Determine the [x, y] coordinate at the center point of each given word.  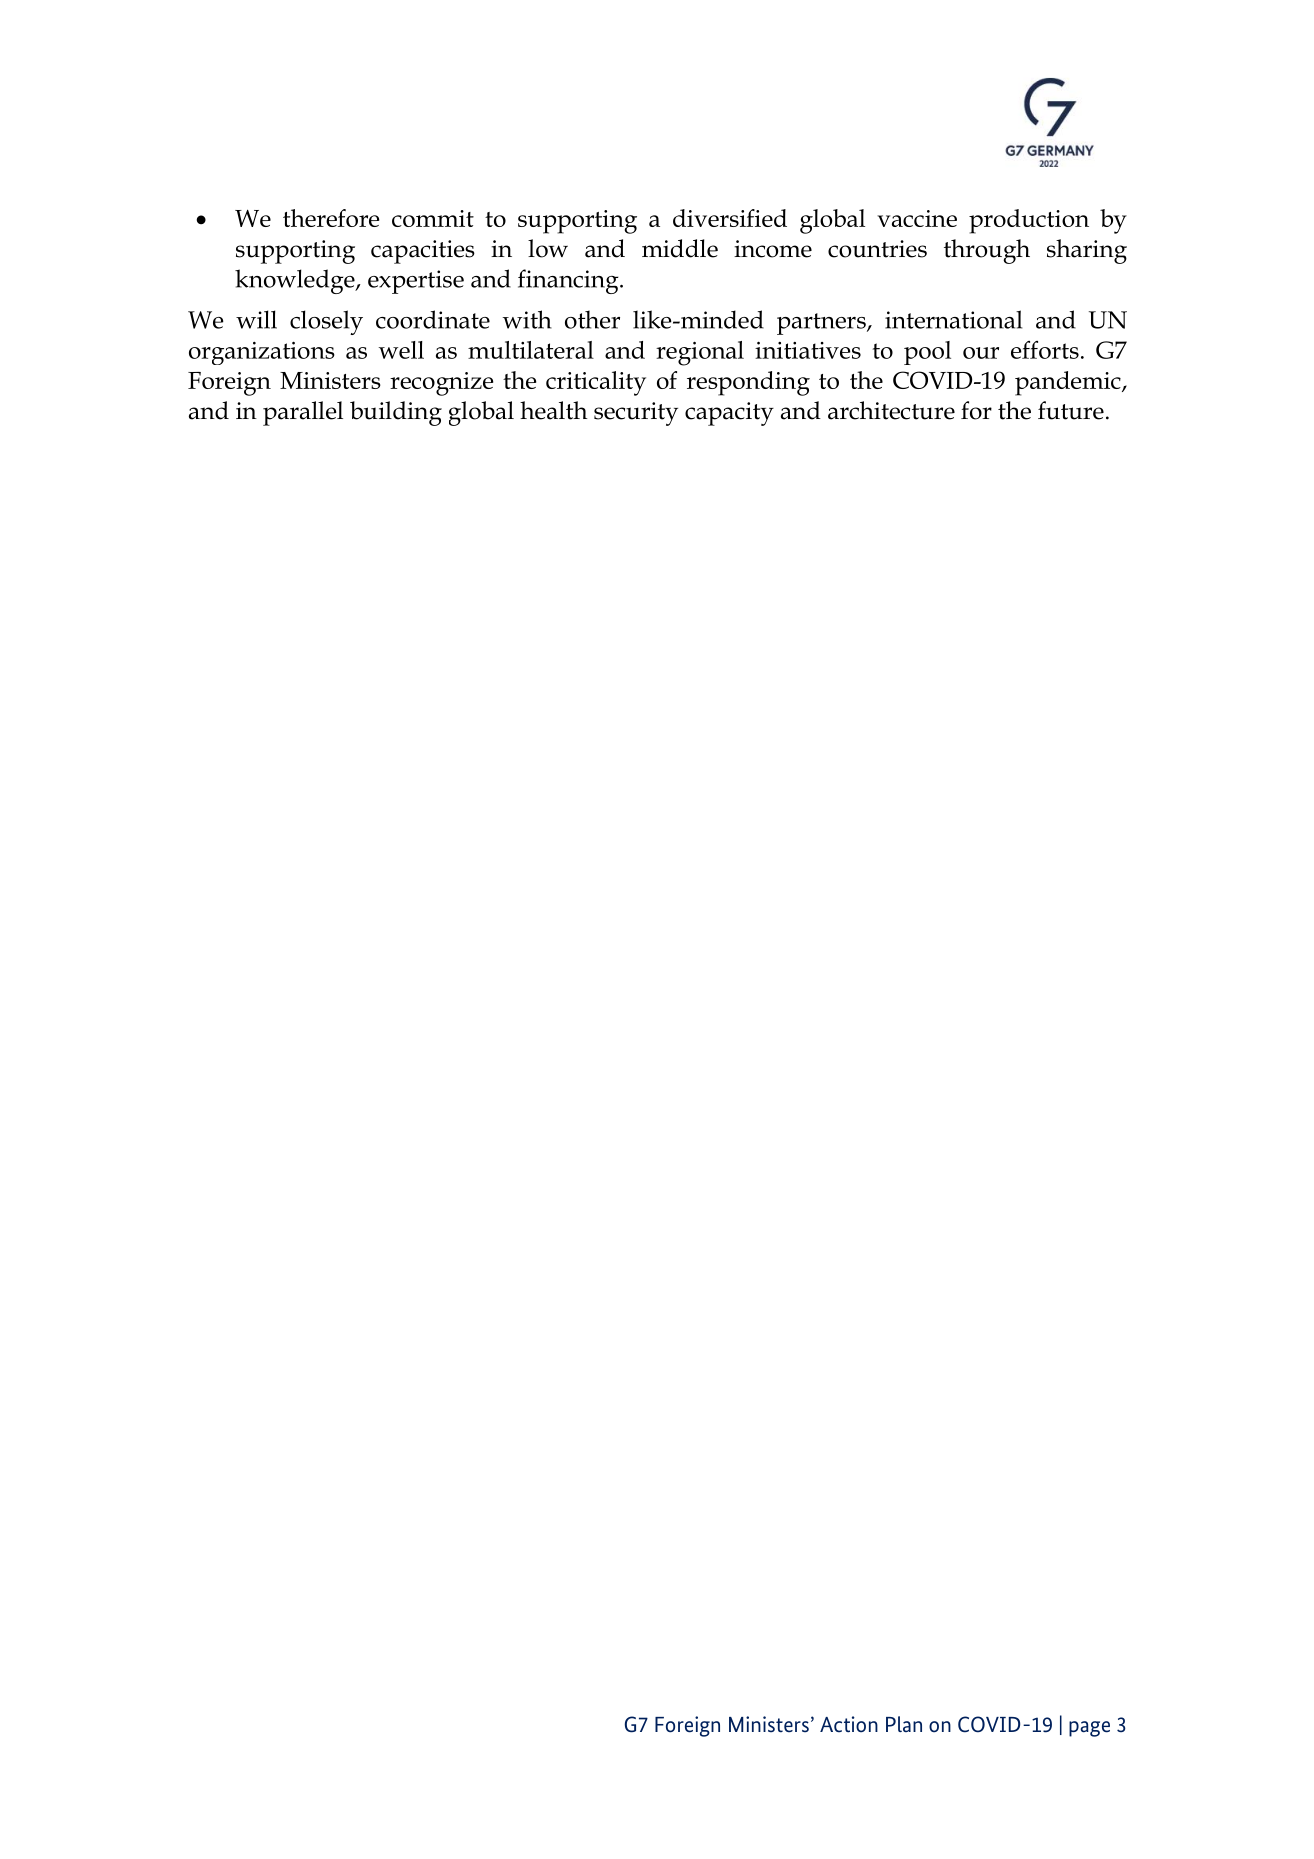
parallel [303, 413]
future [1071, 410]
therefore [331, 218]
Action [849, 1724]
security [636, 414]
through [987, 251]
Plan [904, 1724]
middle [680, 248]
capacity [729, 414]
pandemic [1069, 383]
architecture [891, 410]
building [396, 413]
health [554, 410]
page [1089, 1729]
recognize [441, 384]
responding [748, 383]
